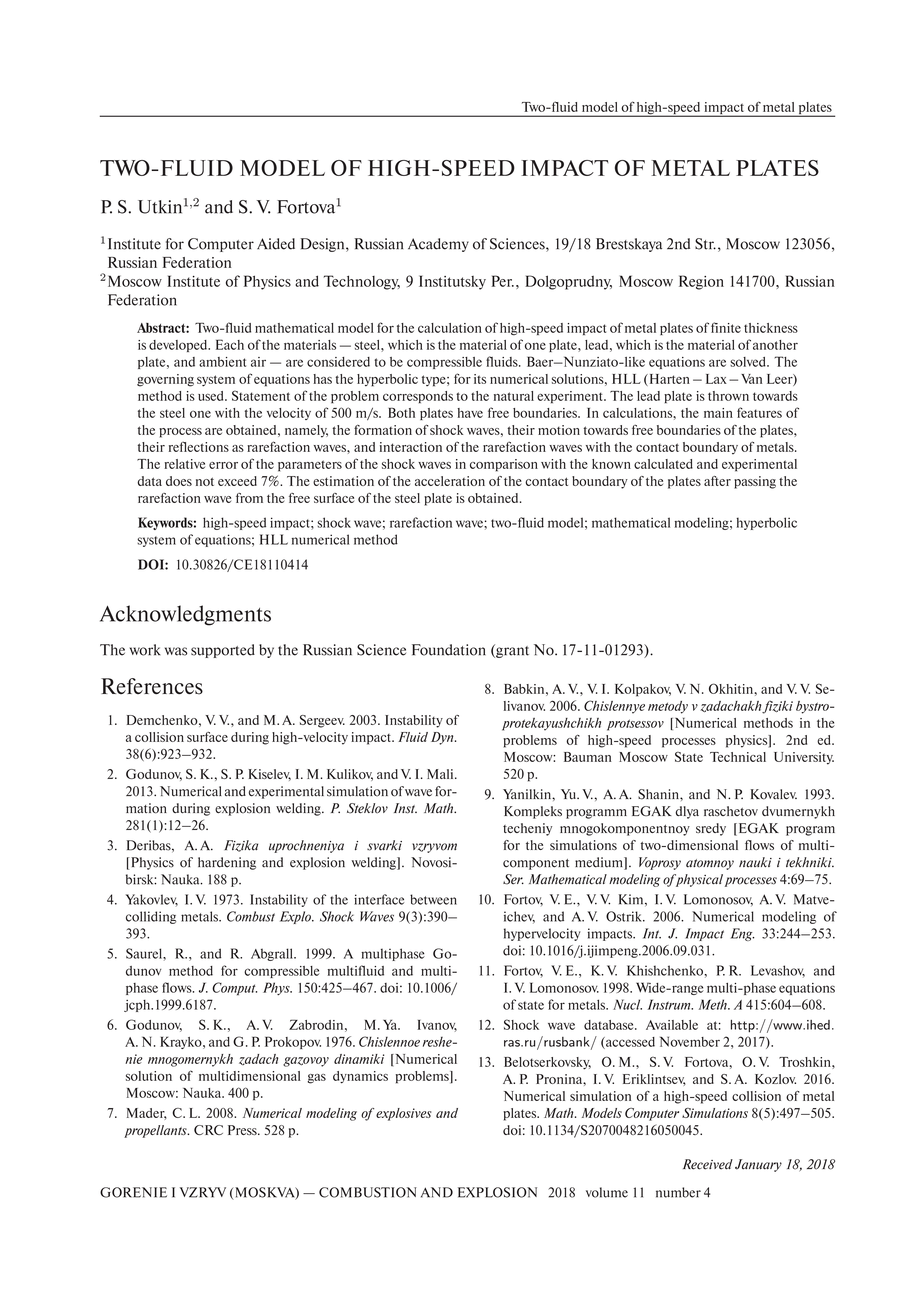 The width and height of the screenshot is (924, 1308). I want to click on colliding, so click(151, 917).
